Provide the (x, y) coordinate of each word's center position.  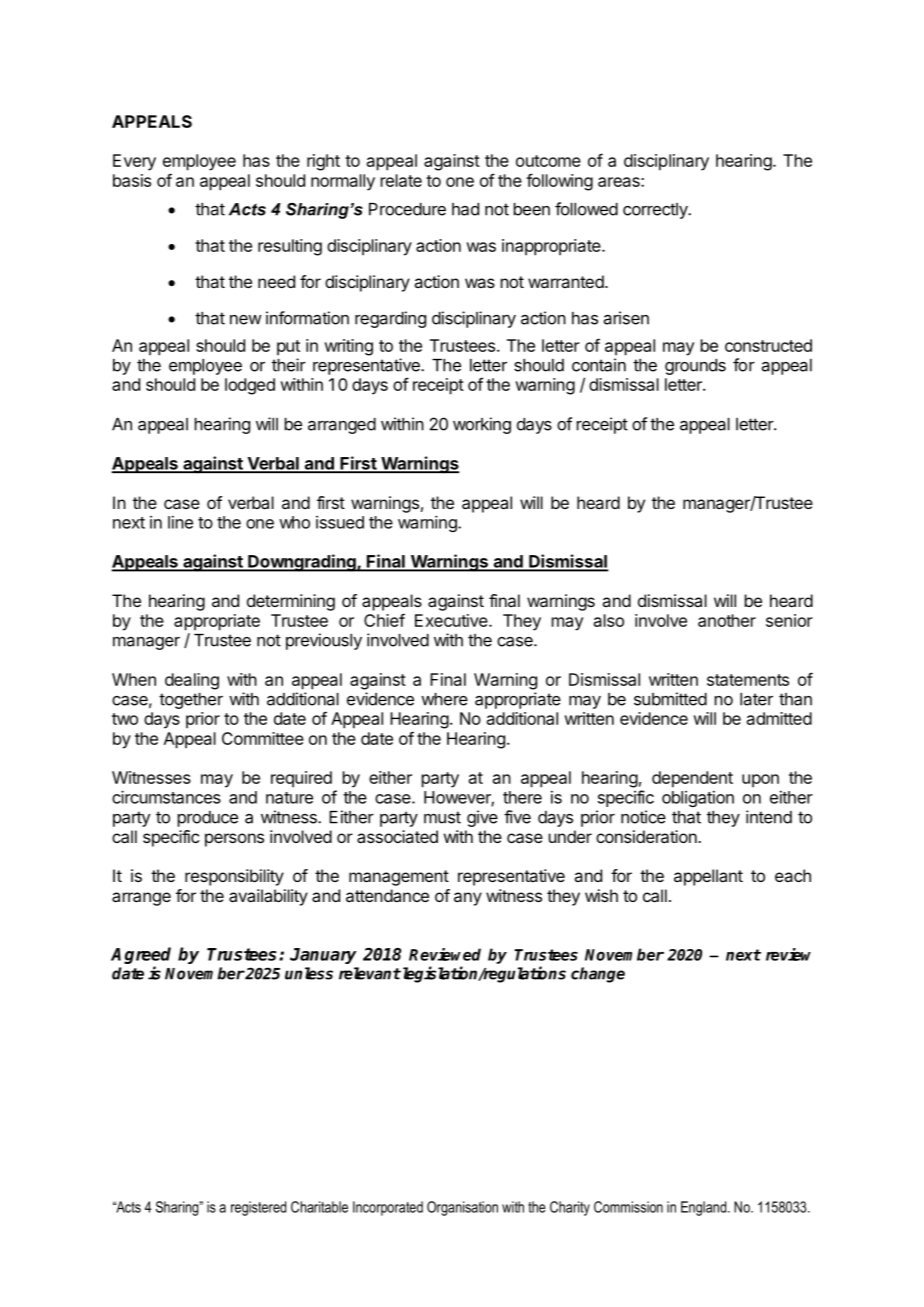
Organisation (462, 1208)
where (444, 699)
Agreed (141, 957)
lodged (250, 386)
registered (258, 1208)
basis (132, 180)
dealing (192, 681)
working (482, 425)
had (465, 209)
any (468, 899)
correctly (656, 211)
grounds (695, 367)
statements (748, 680)
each (793, 875)
